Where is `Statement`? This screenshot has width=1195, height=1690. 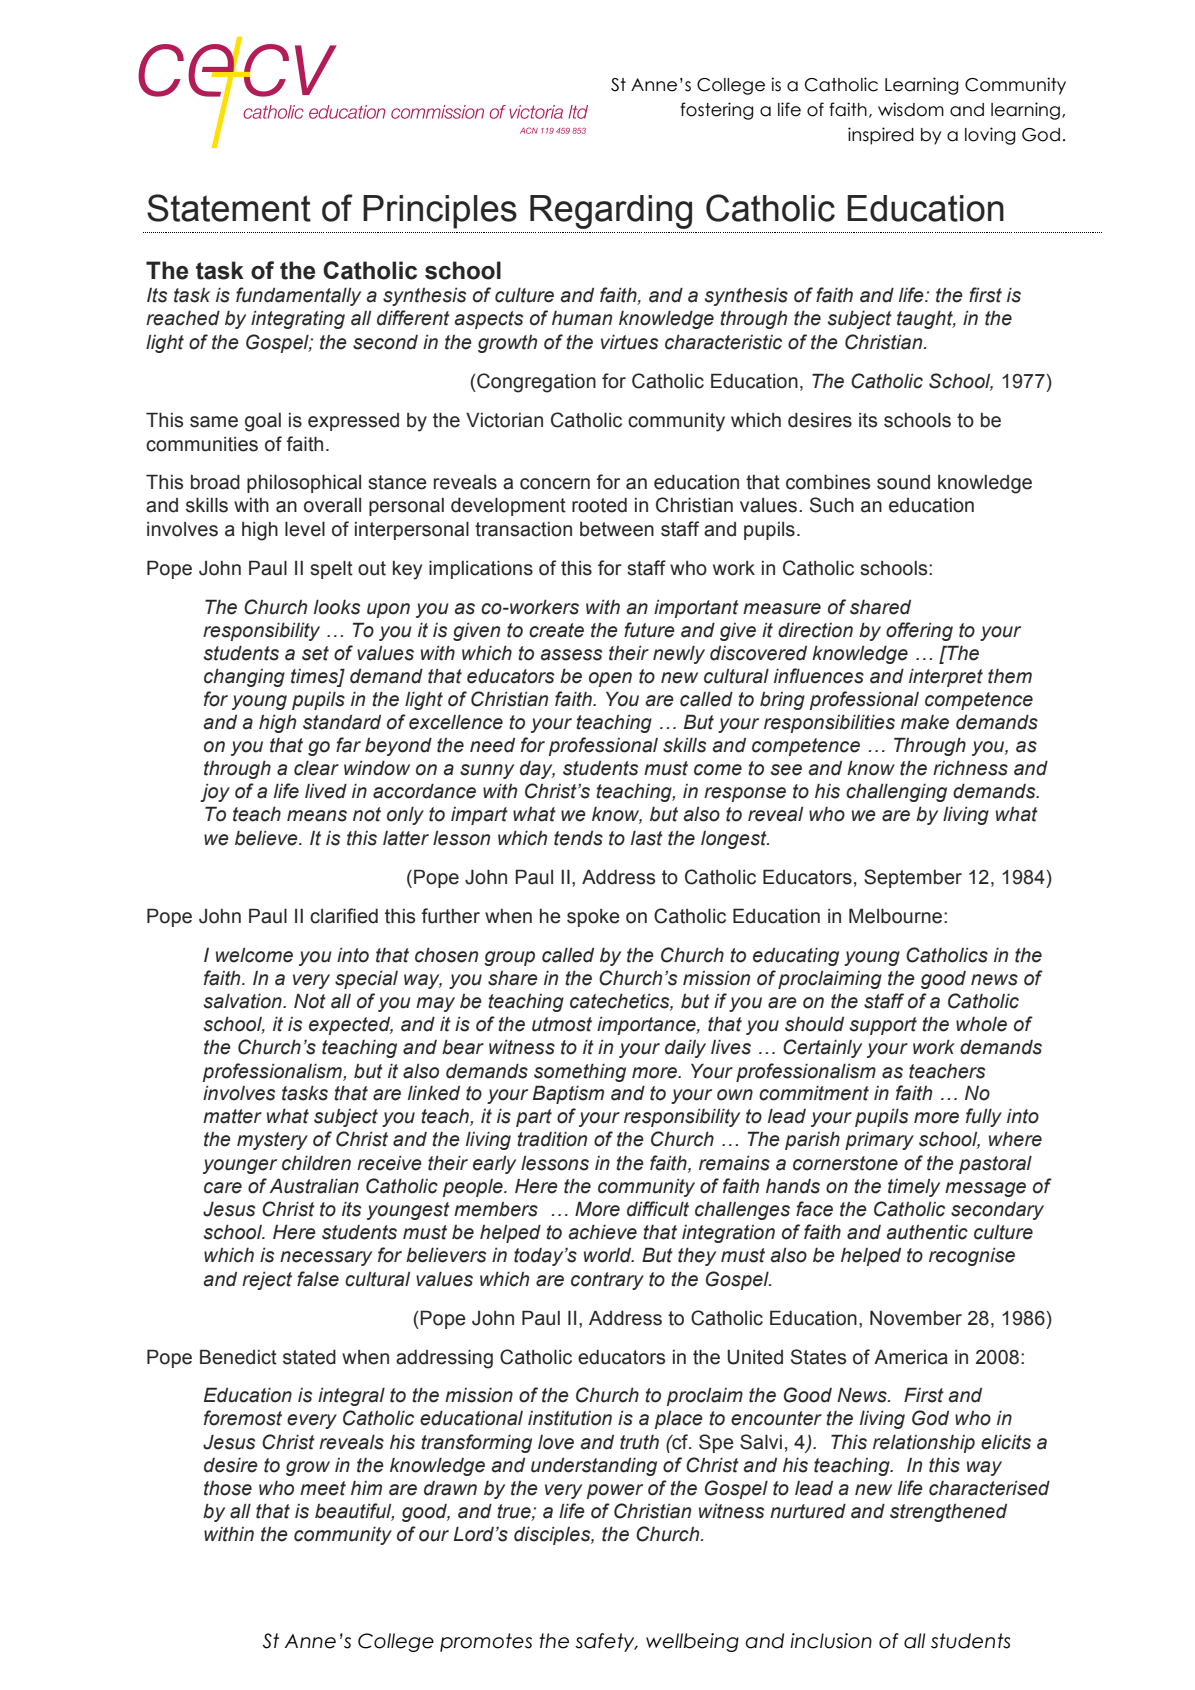
Statement is located at coordinates (229, 208).
